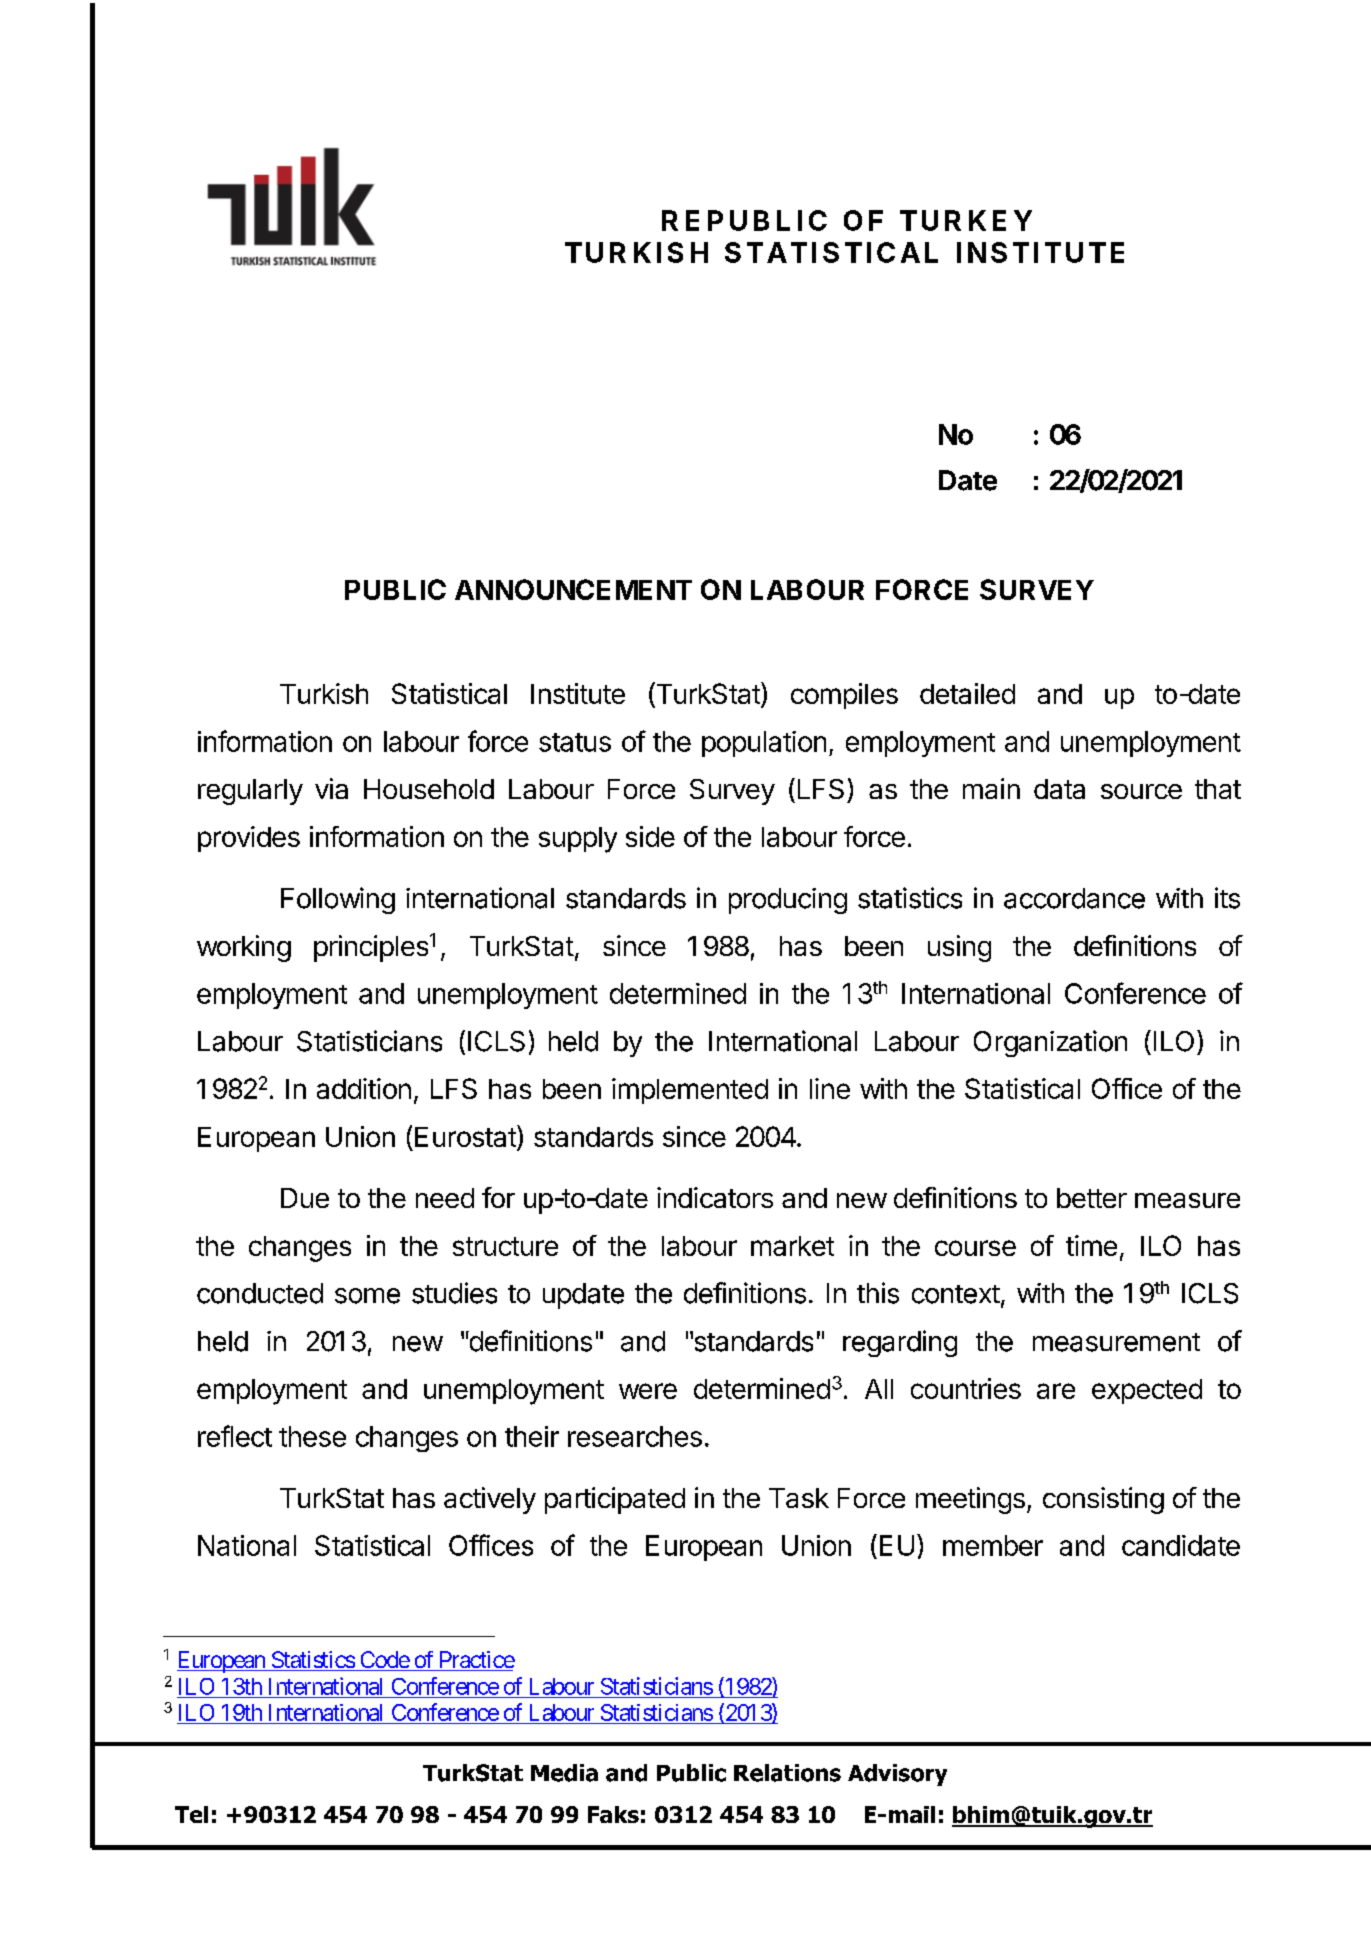 Image resolution: width=1371 pixels, height=1939 pixels. What do you see at coordinates (312, 1436) in the screenshot?
I see `these` at bounding box center [312, 1436].
